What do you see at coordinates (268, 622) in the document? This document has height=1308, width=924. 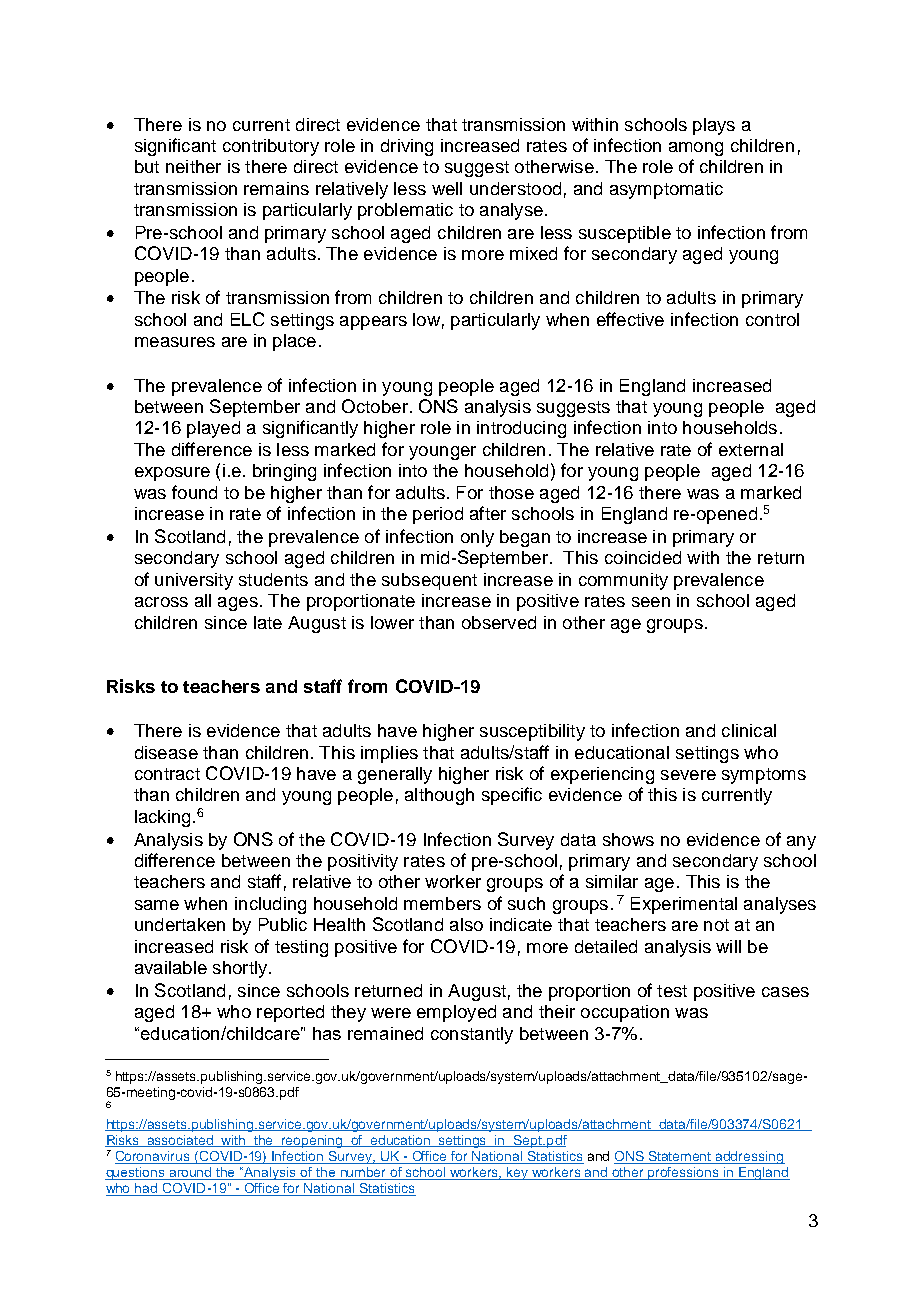 I see `late` at bounding box center [268, 622].
